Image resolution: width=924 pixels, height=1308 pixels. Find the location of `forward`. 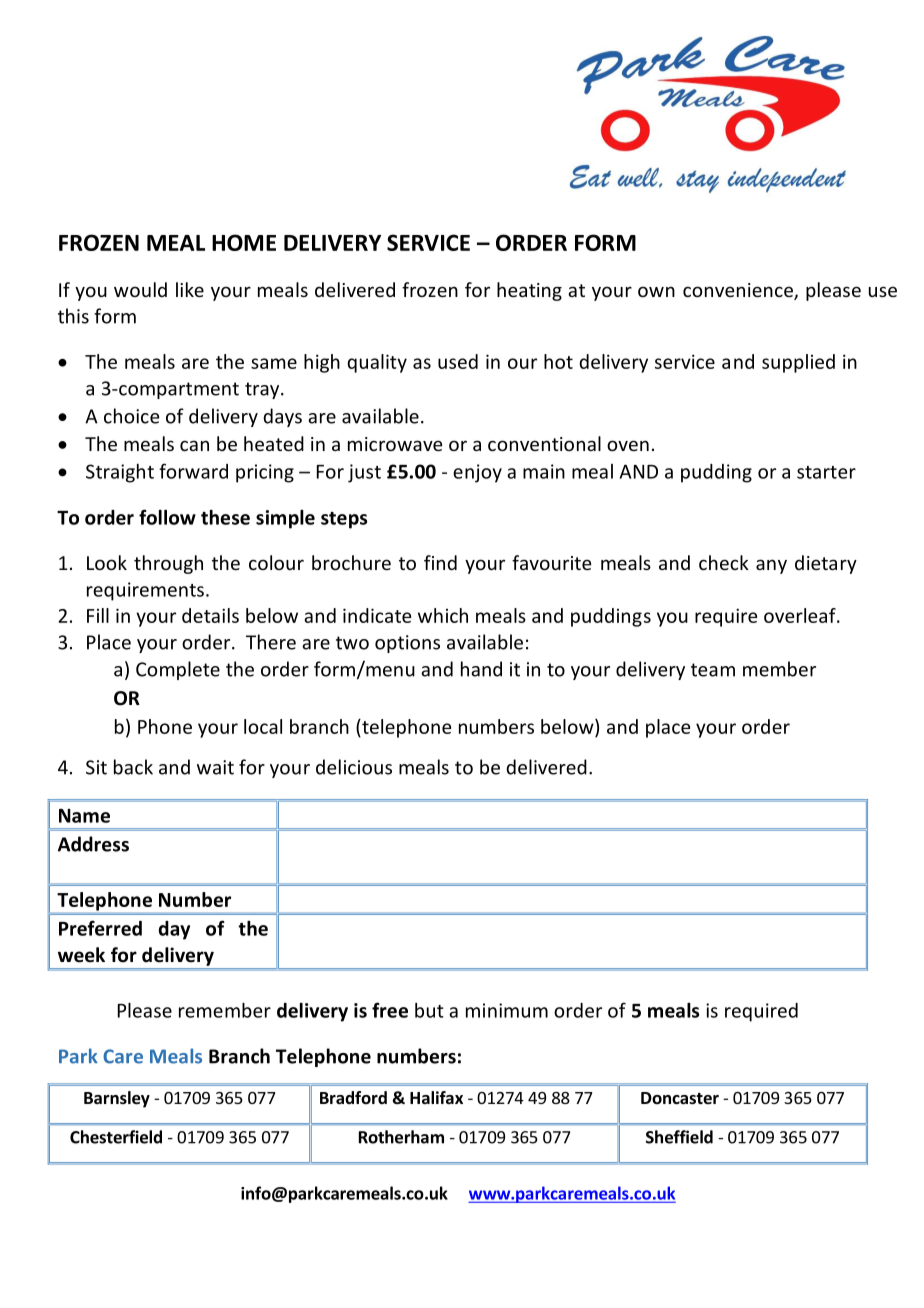

forward is located at coordinates (193, 471).
